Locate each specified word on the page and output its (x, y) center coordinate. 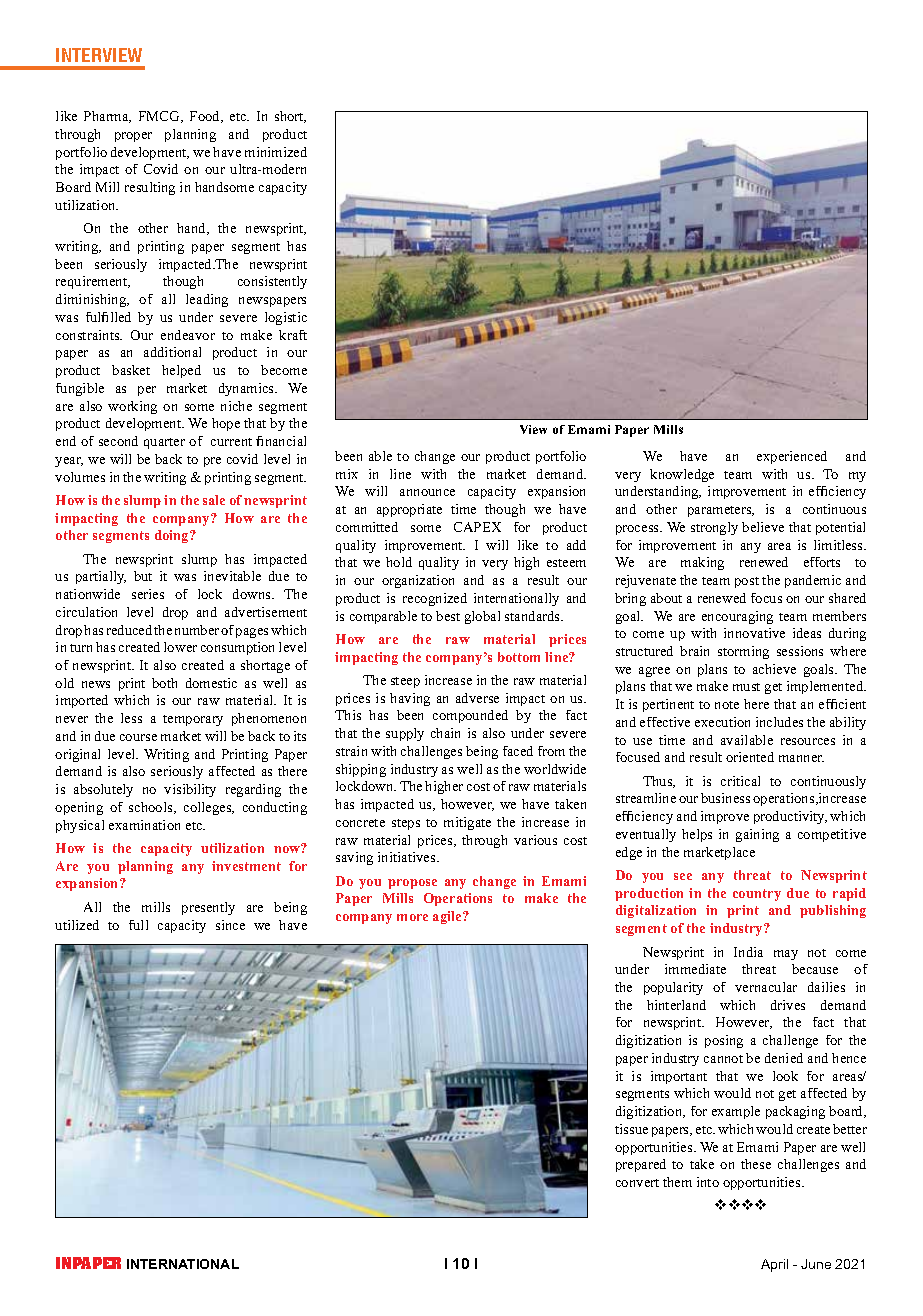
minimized (276, 152)
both (164, 683)
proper (133, 137)
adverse (477, 698)
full (138, 925)
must (746, 687)
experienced (792, 457)
